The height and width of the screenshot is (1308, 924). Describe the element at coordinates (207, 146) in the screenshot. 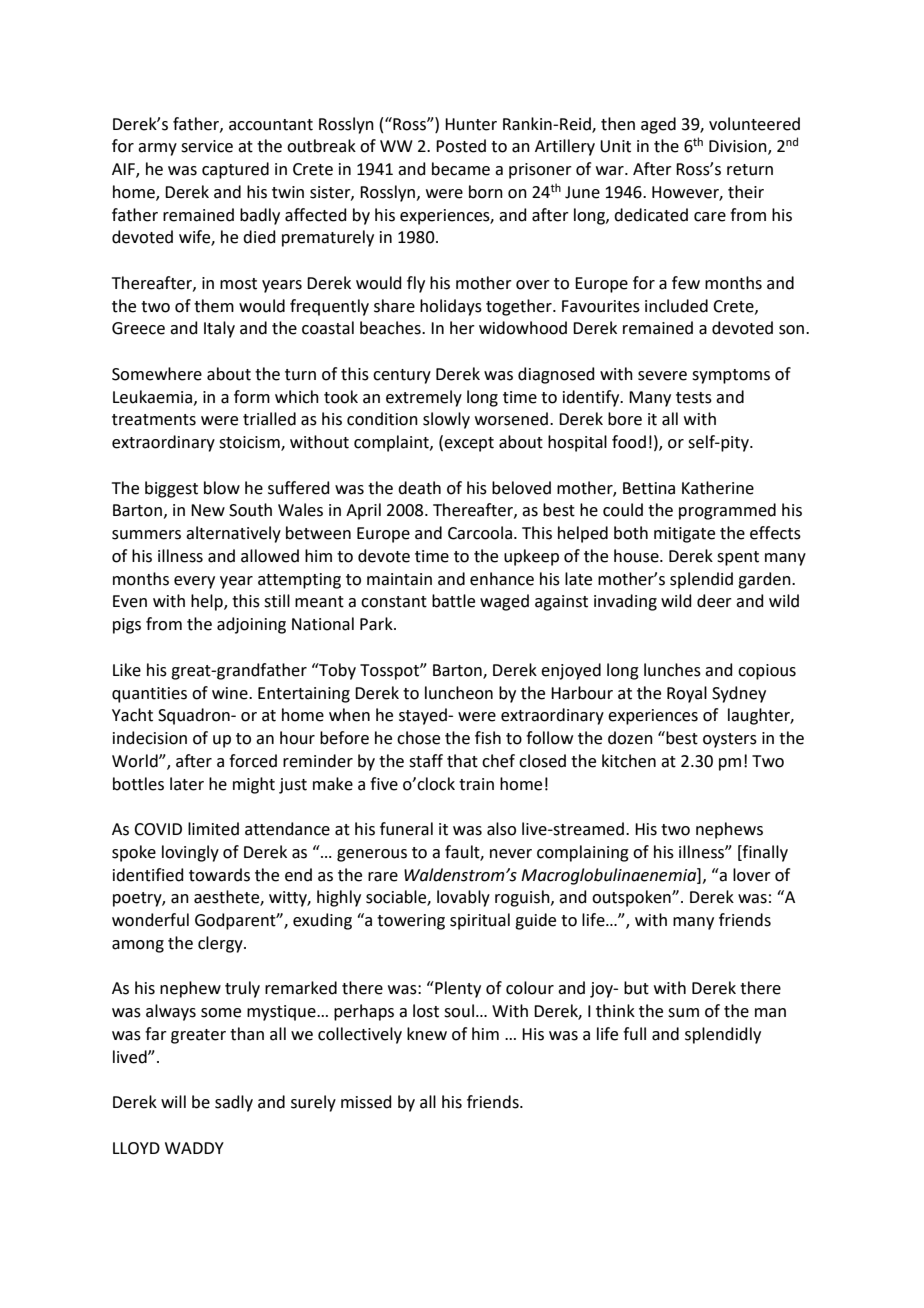

I see `service` at that location.
